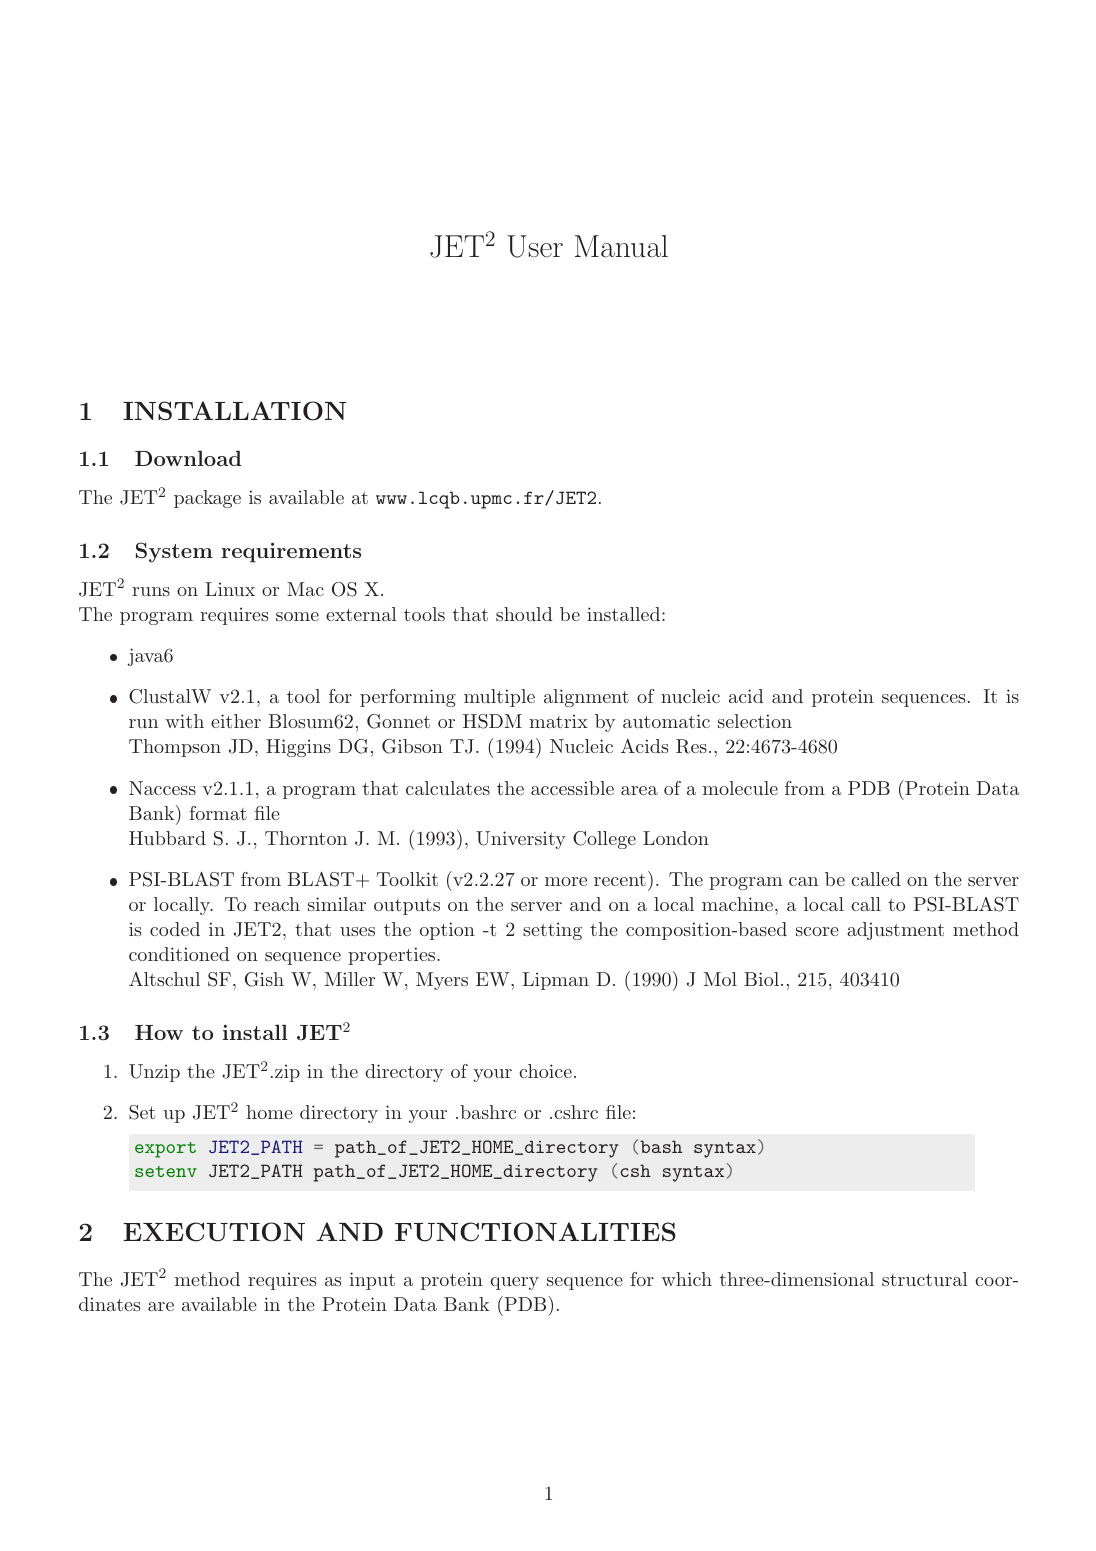 This screenshot has width=1096, height=1551. I want to click on FUNCTIONALITIES, so click(535, 1232).
